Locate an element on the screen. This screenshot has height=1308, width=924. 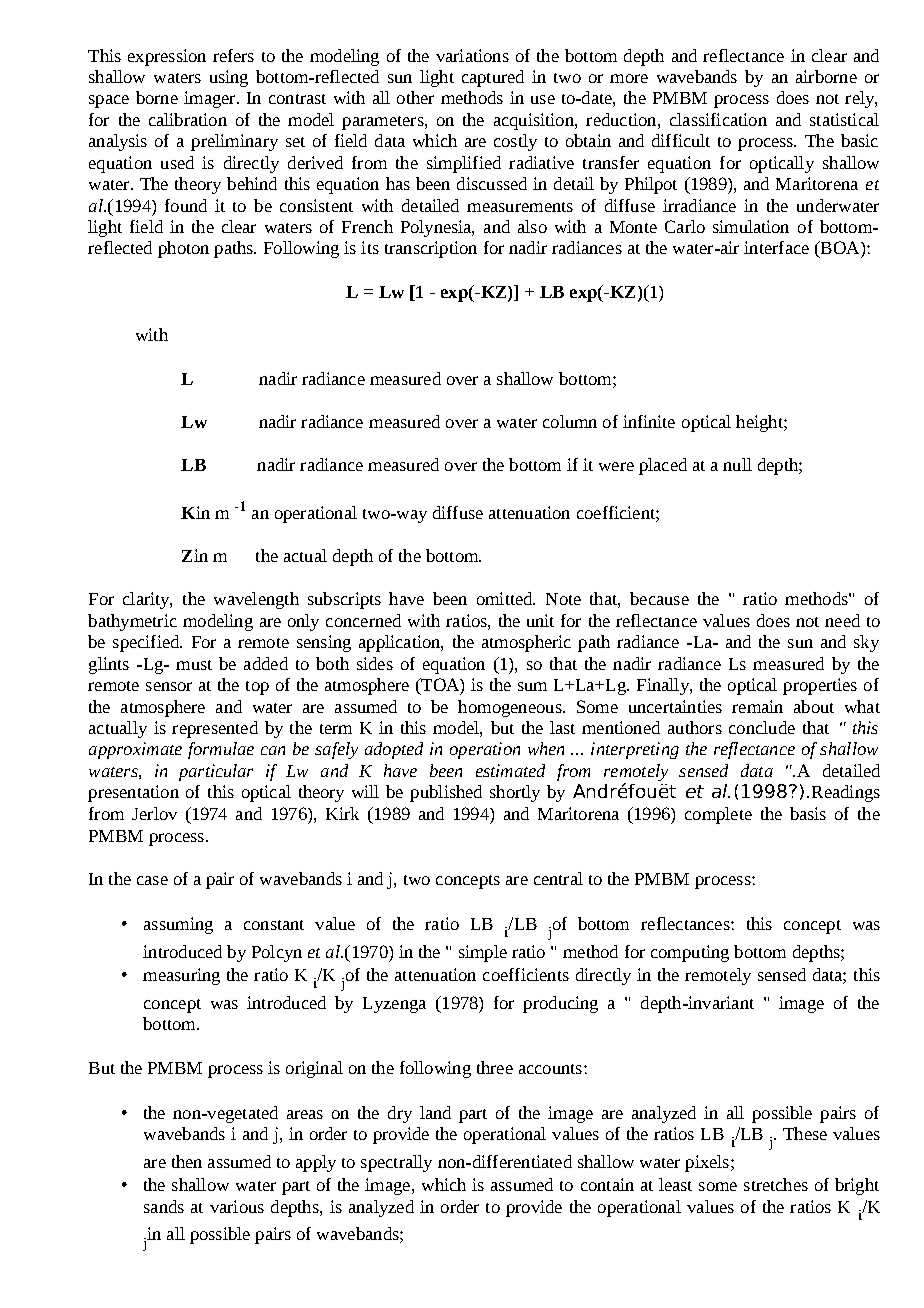
need is located at coordinates (842, 620).
